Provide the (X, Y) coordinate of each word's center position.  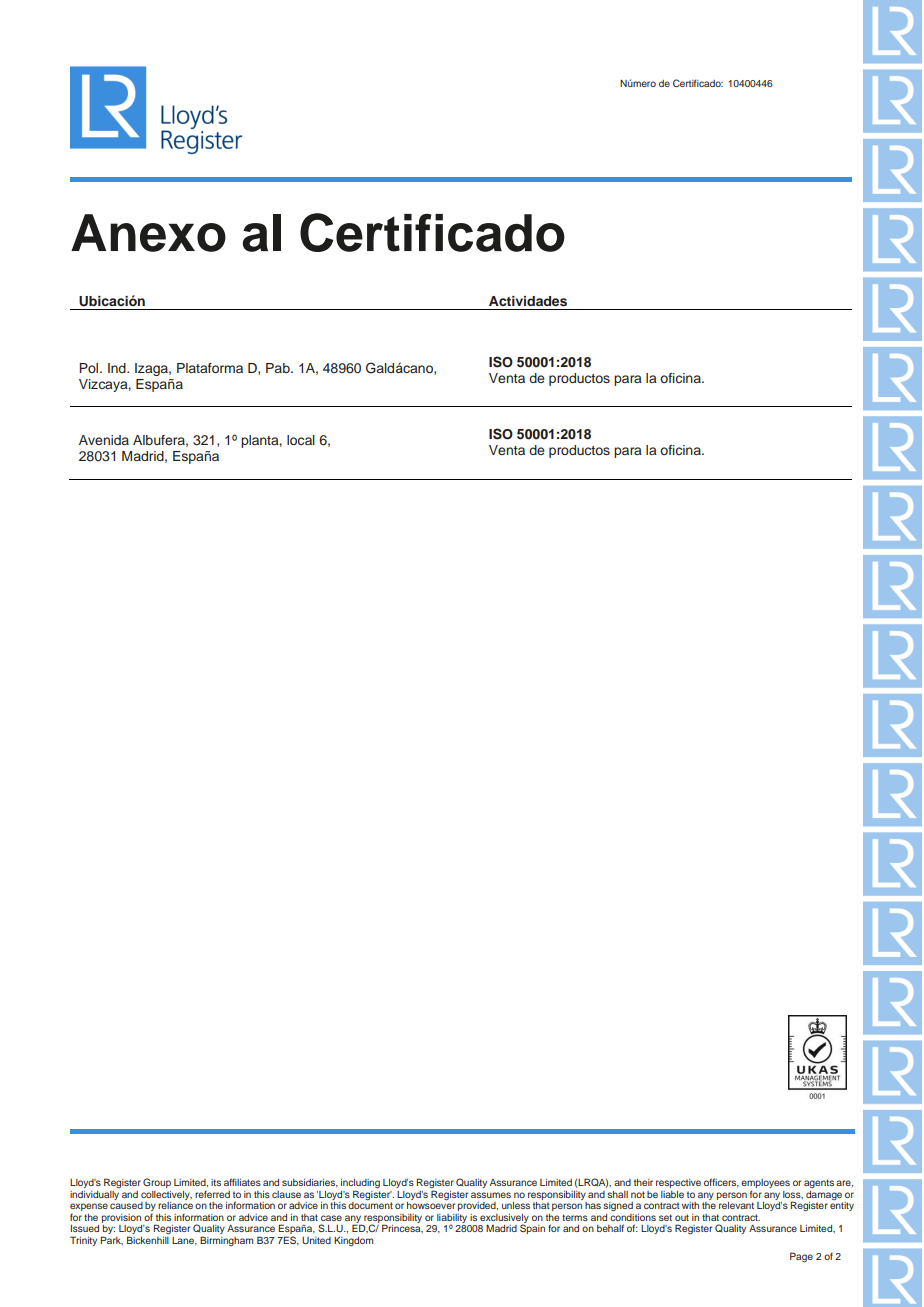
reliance (175, 1205)
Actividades (528, 301)
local (301, 440)
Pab (279, 368)
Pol (90, 368)
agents (819, 1183)
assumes (491, 1195)
